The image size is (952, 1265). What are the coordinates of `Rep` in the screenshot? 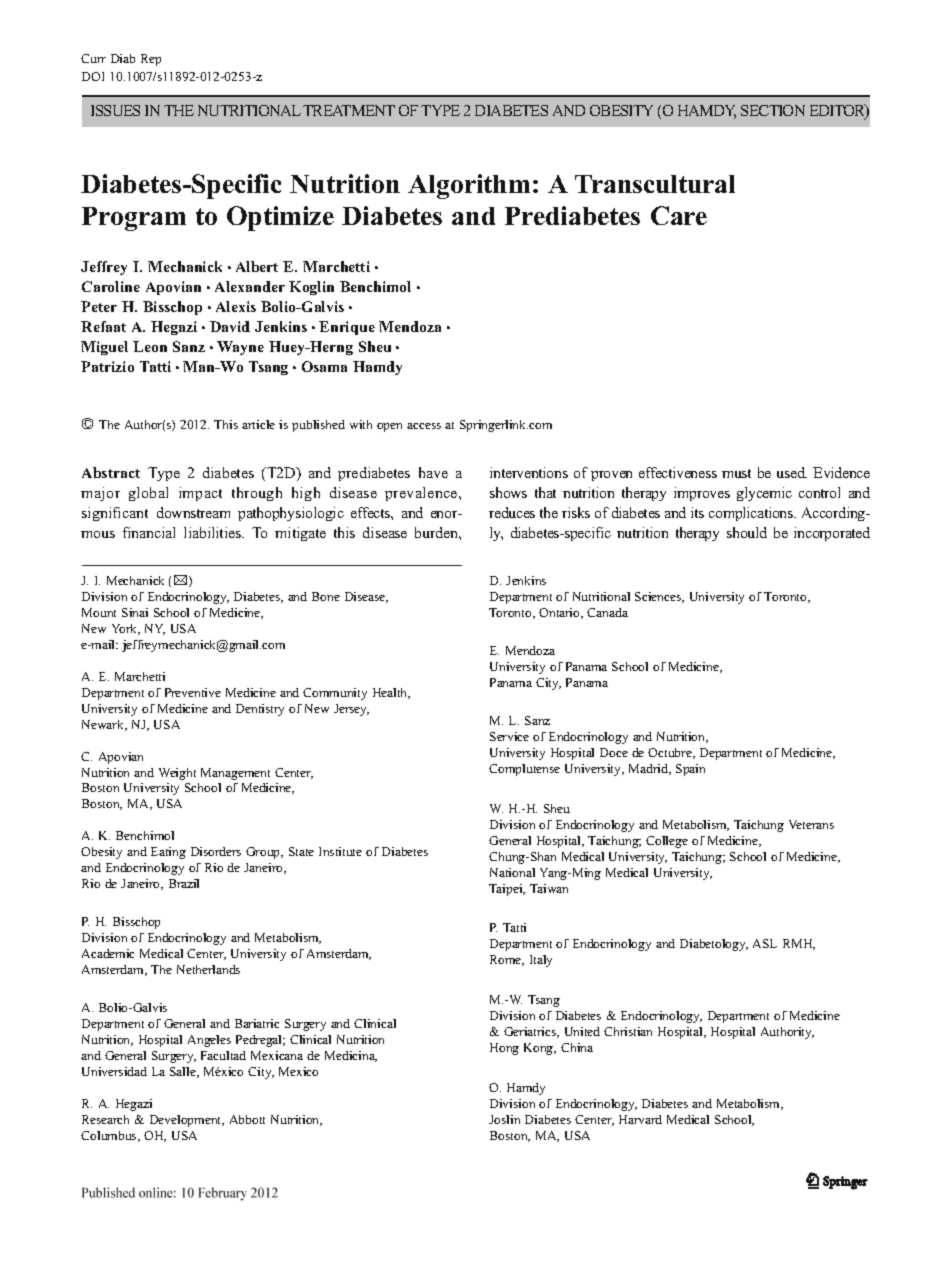 It's located at (151, 60).
